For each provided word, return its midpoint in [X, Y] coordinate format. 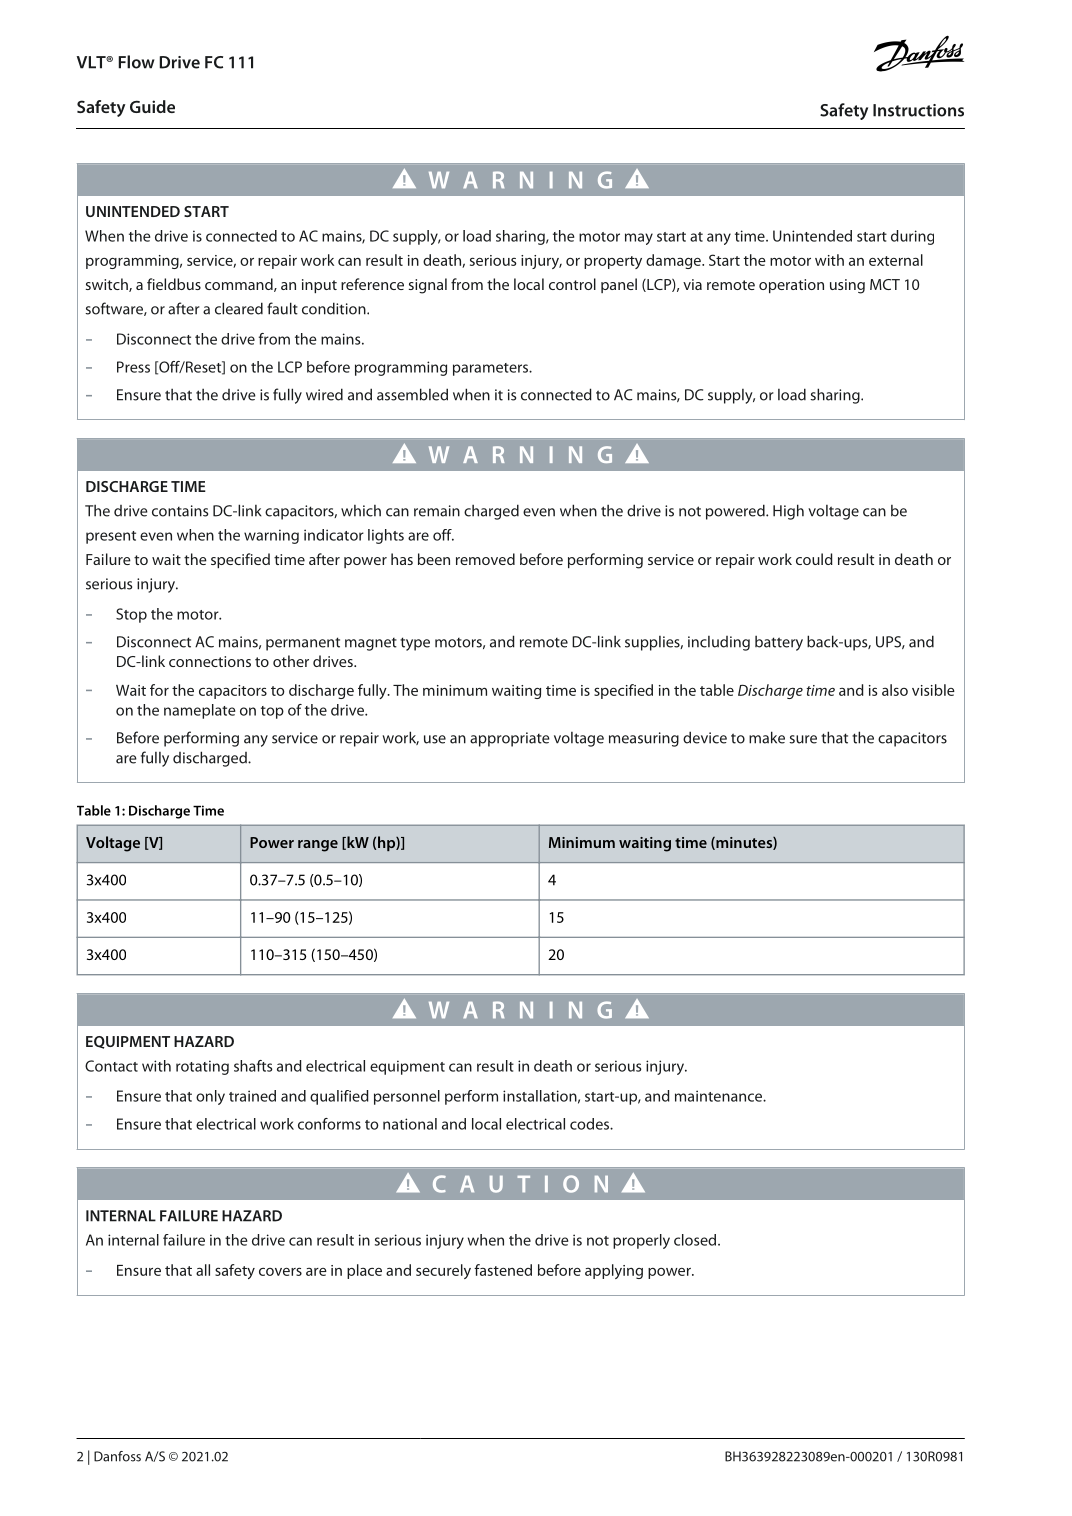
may [639, 239]
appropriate [510, 739]
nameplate [200, 711]
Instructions [918, 110]
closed [696, 1240]
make [767, 737]
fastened [503, 1270]
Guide [152, 106]
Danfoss [117, 1456]
